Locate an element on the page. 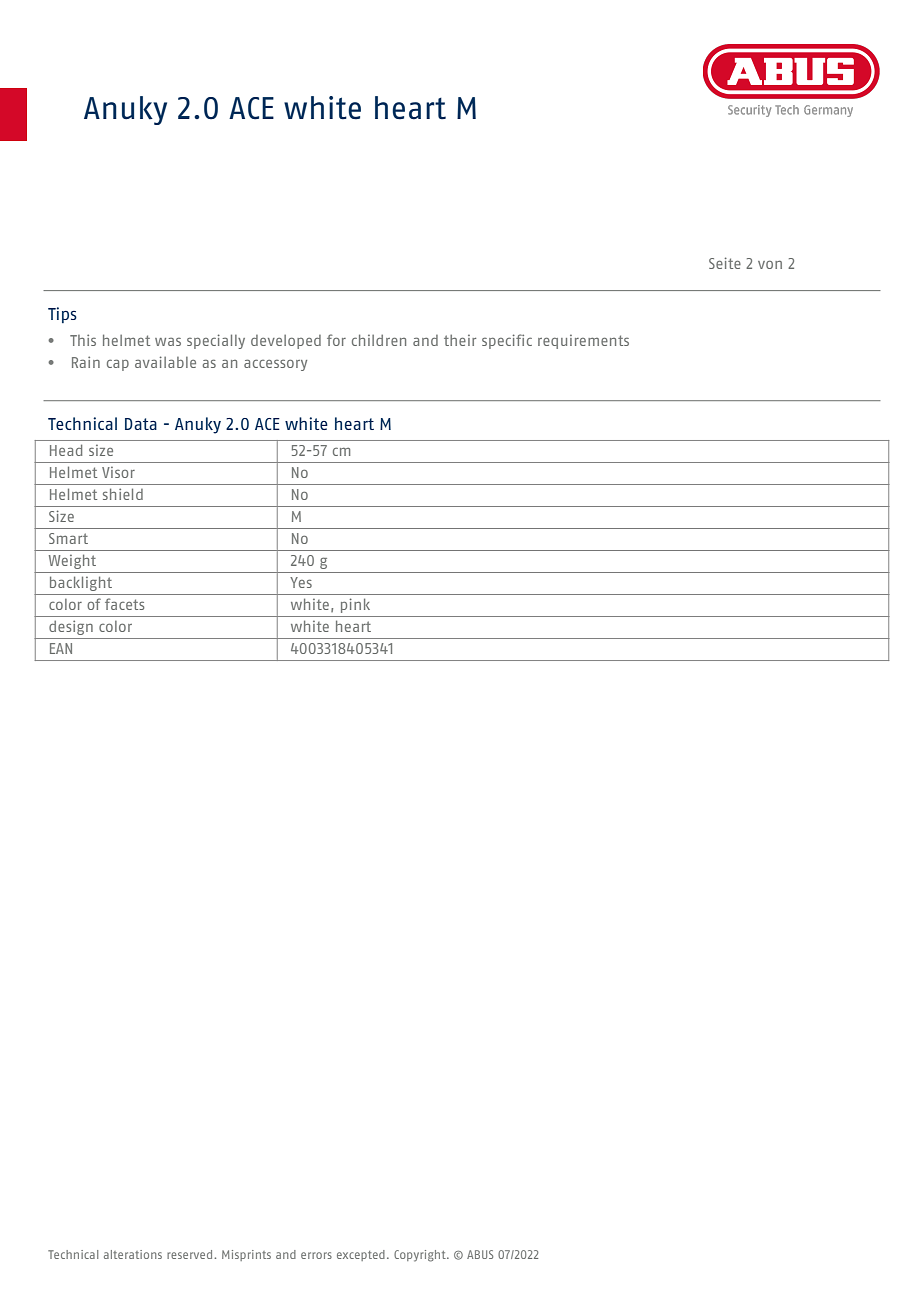 Image resolution: width=924 pixels, height=1308 pixels. facets is located at coordinates (124, 604).
